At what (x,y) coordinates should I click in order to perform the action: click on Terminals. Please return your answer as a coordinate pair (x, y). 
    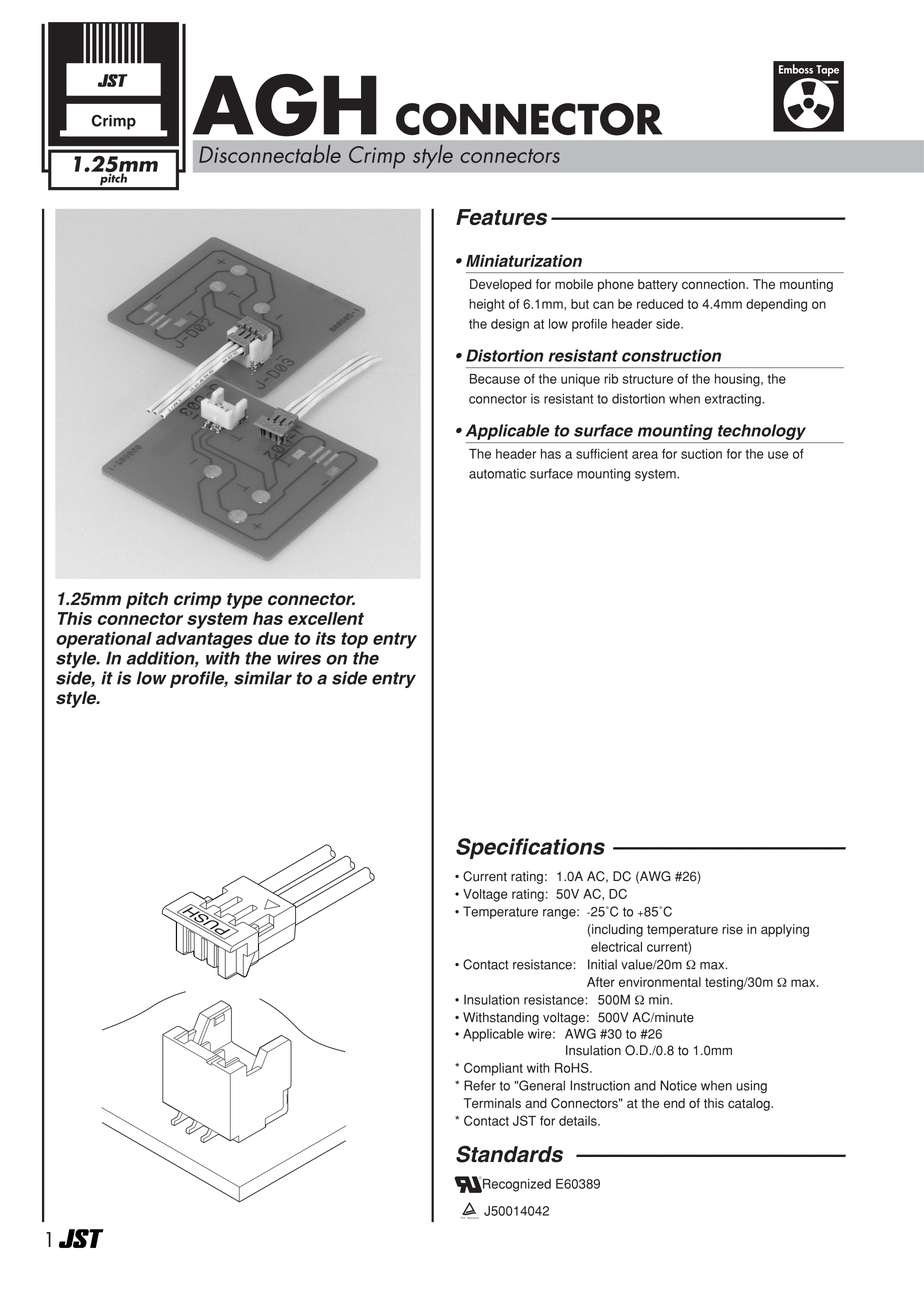
    Looking at the image, I should click on (492, 1103).
